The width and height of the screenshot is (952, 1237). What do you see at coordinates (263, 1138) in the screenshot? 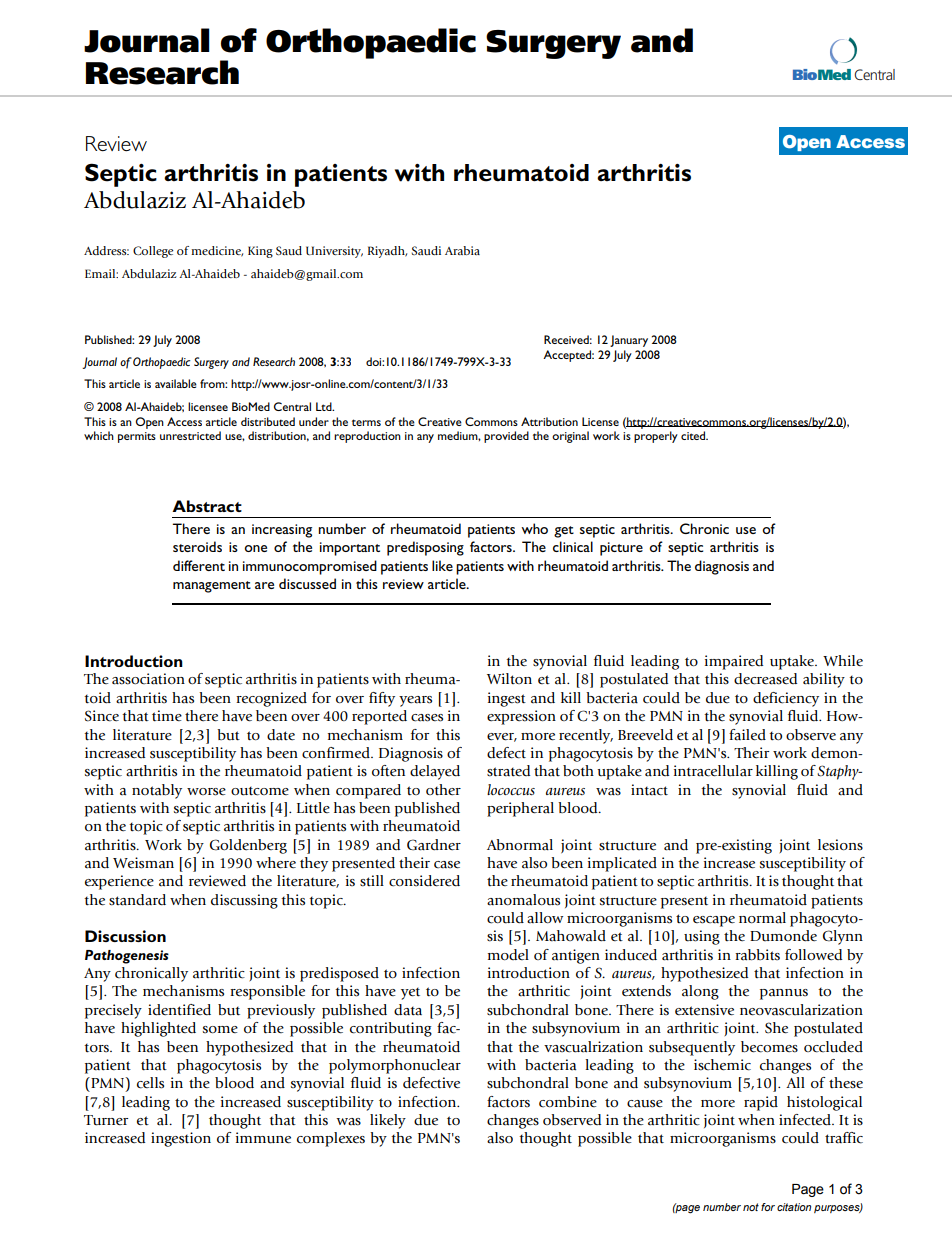
I see `immune` at bounding box center [263, 1138].
